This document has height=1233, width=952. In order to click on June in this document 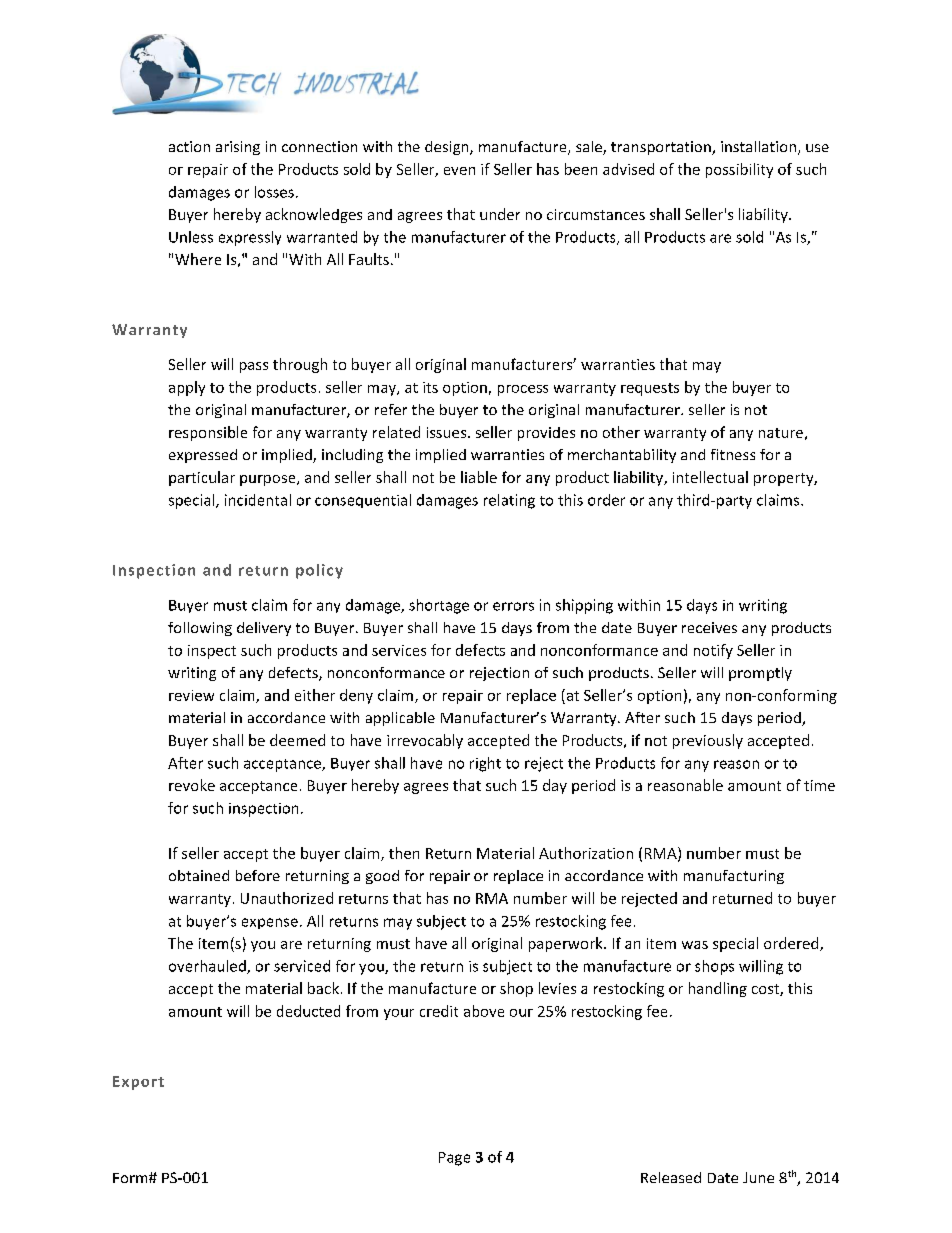, I will do `click(758, 1177)`.
